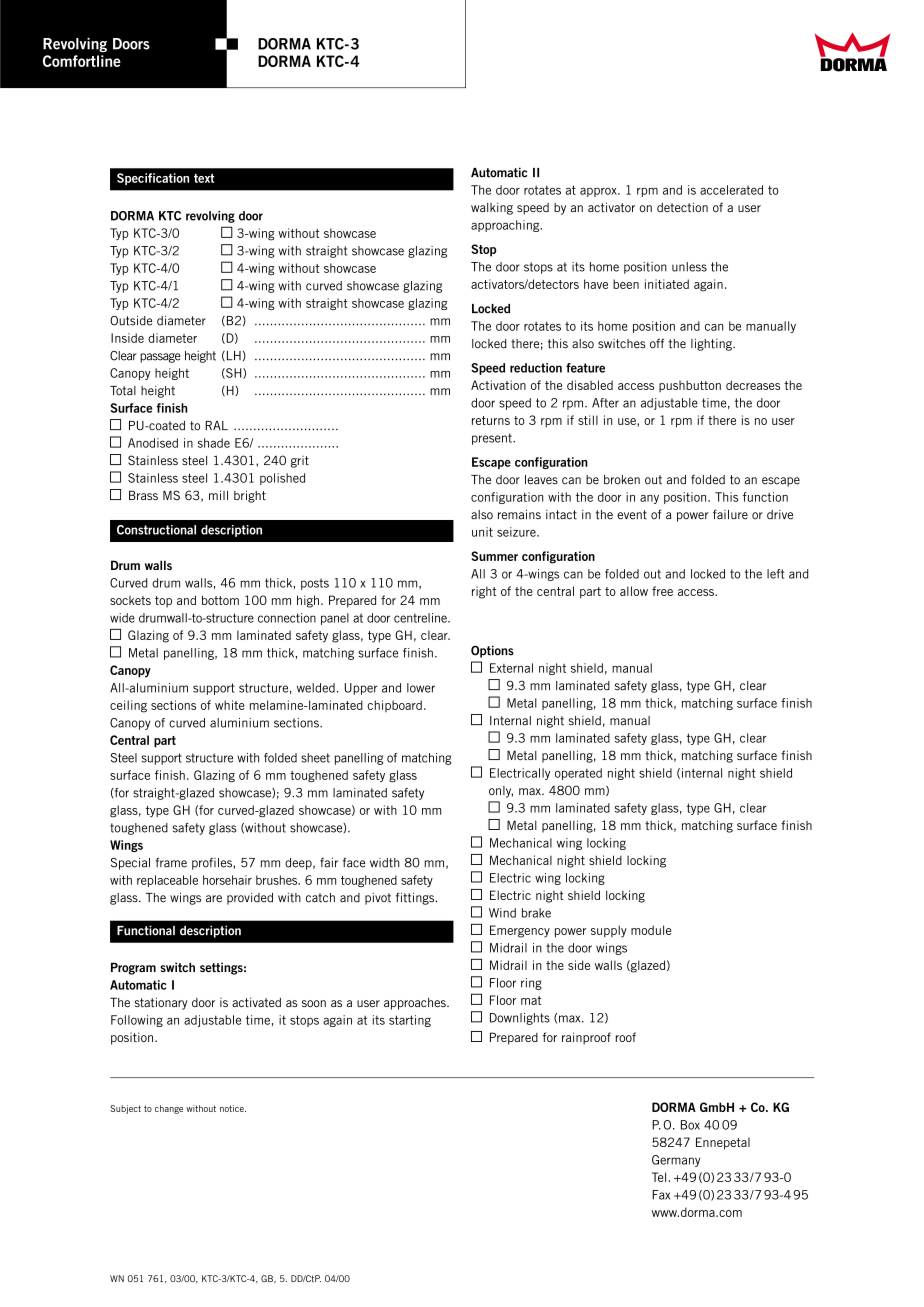 Image resolution: width=924 pixels, height=1307 pixels. Describe the element at coordinates (676, 1161) in the page. I see `Germany` at that location.
